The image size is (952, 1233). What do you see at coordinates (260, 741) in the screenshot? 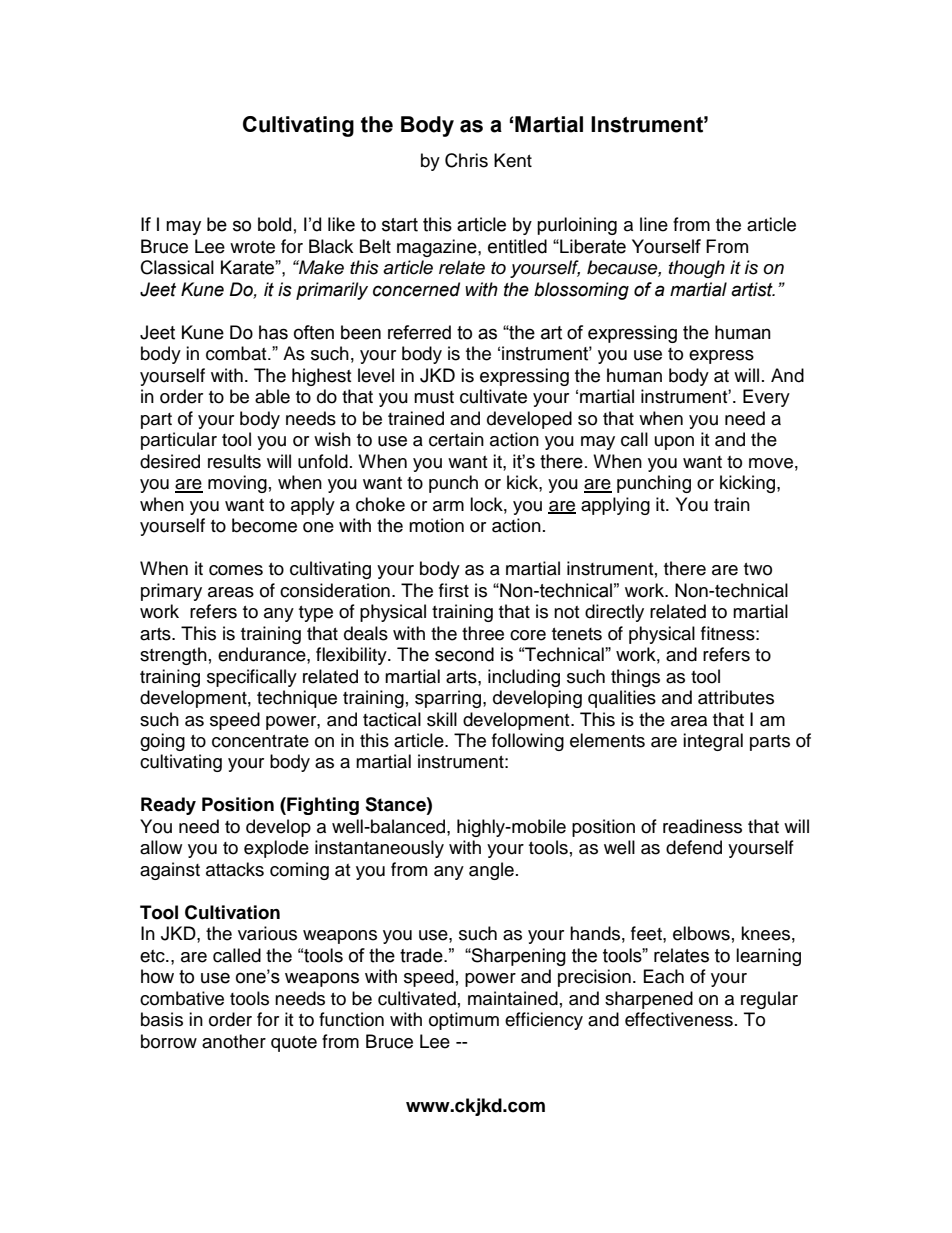
I see `concentrate` at bounding box center [260, 741].
